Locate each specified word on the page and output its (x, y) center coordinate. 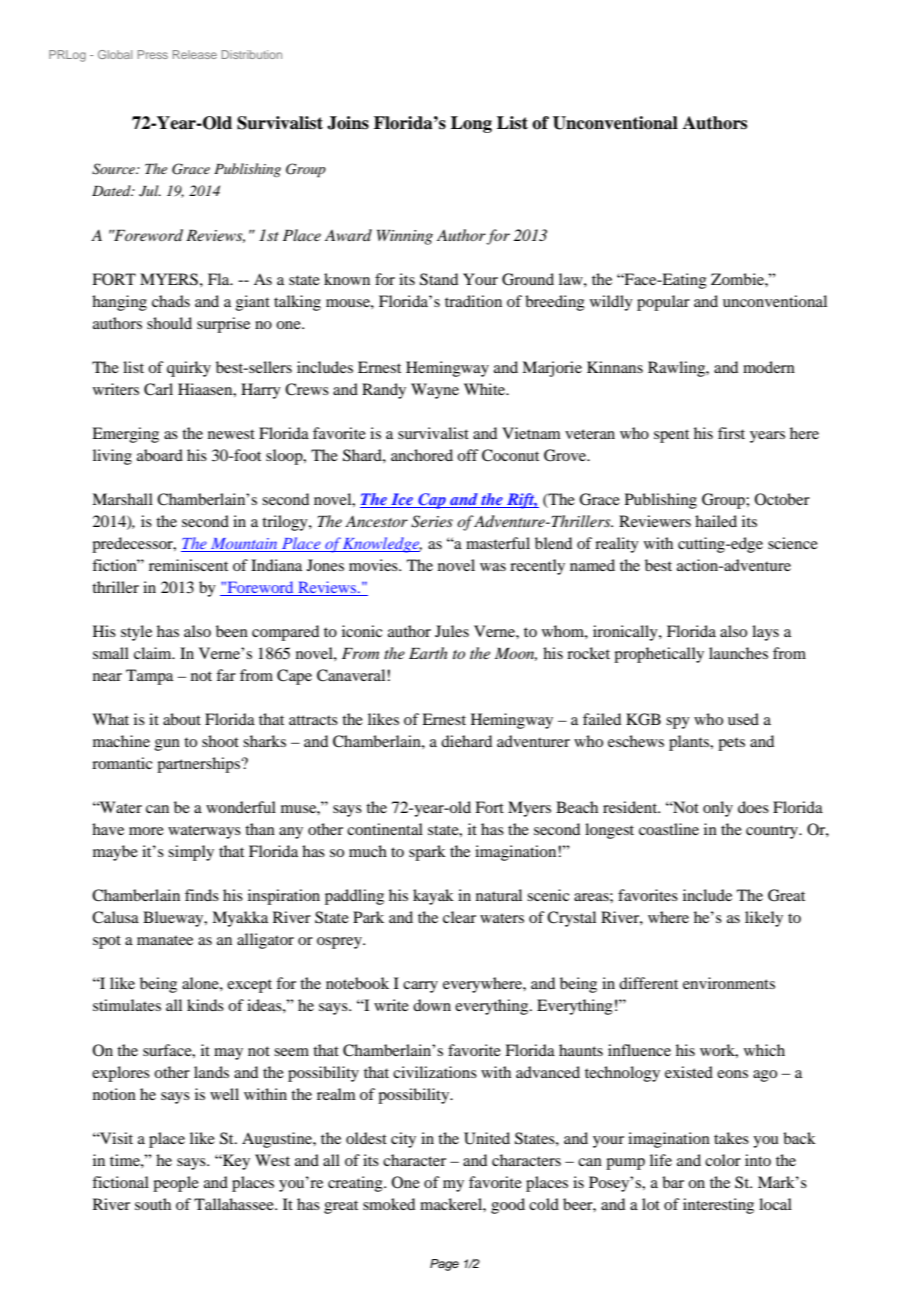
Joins (348, 123)
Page (444, 1265)
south (153, 1204)
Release (195, 54)
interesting (718, 1206)
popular (663, 303)
